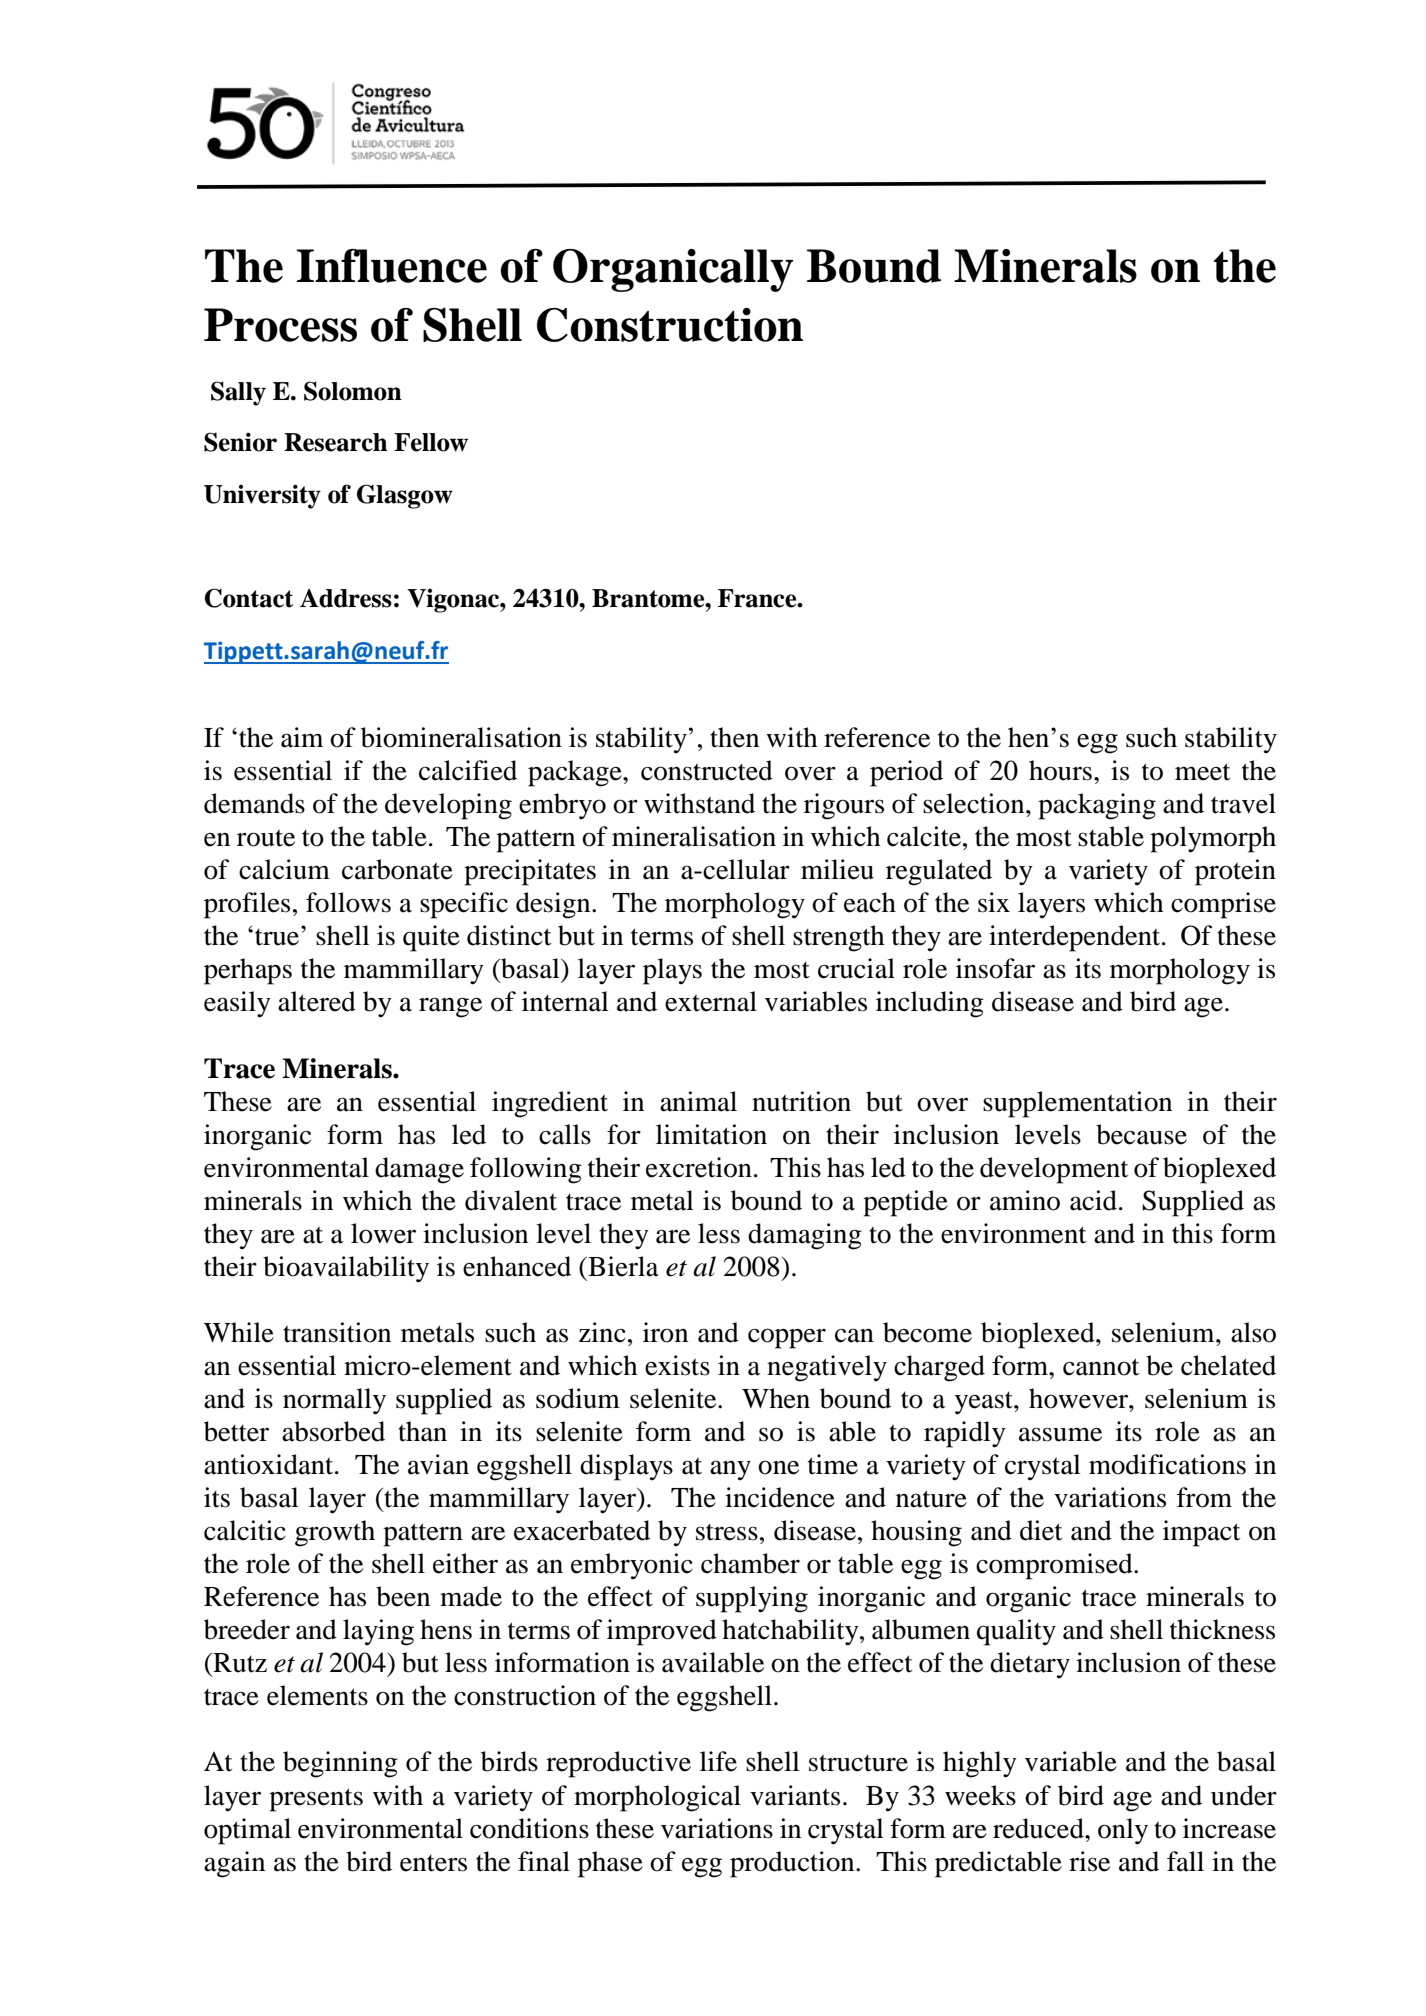  Describe the element at coordinates (316, 1800) in the image. I see `presents` at that location.
